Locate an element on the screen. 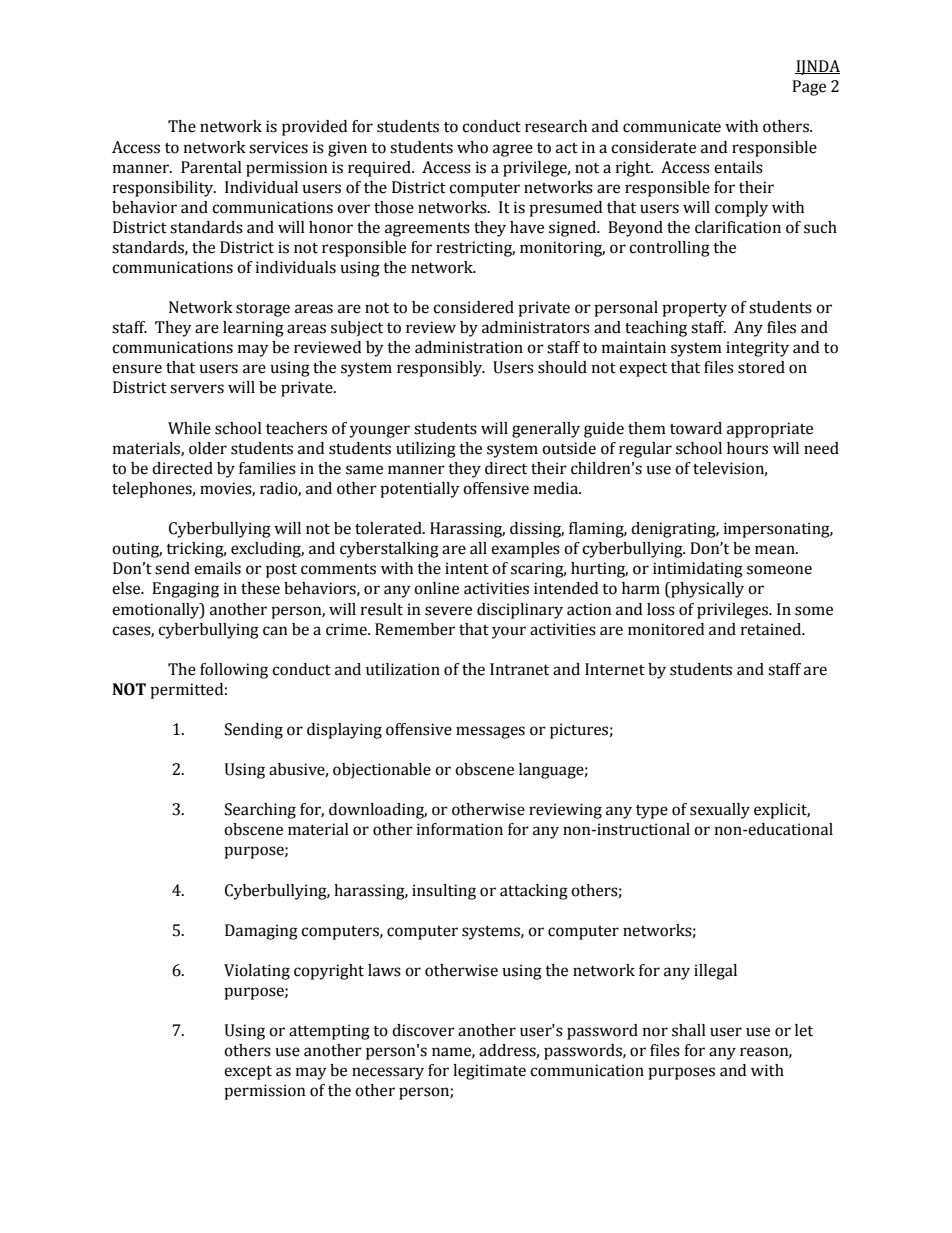  legitimate is located at coordinates (489, 1072).
